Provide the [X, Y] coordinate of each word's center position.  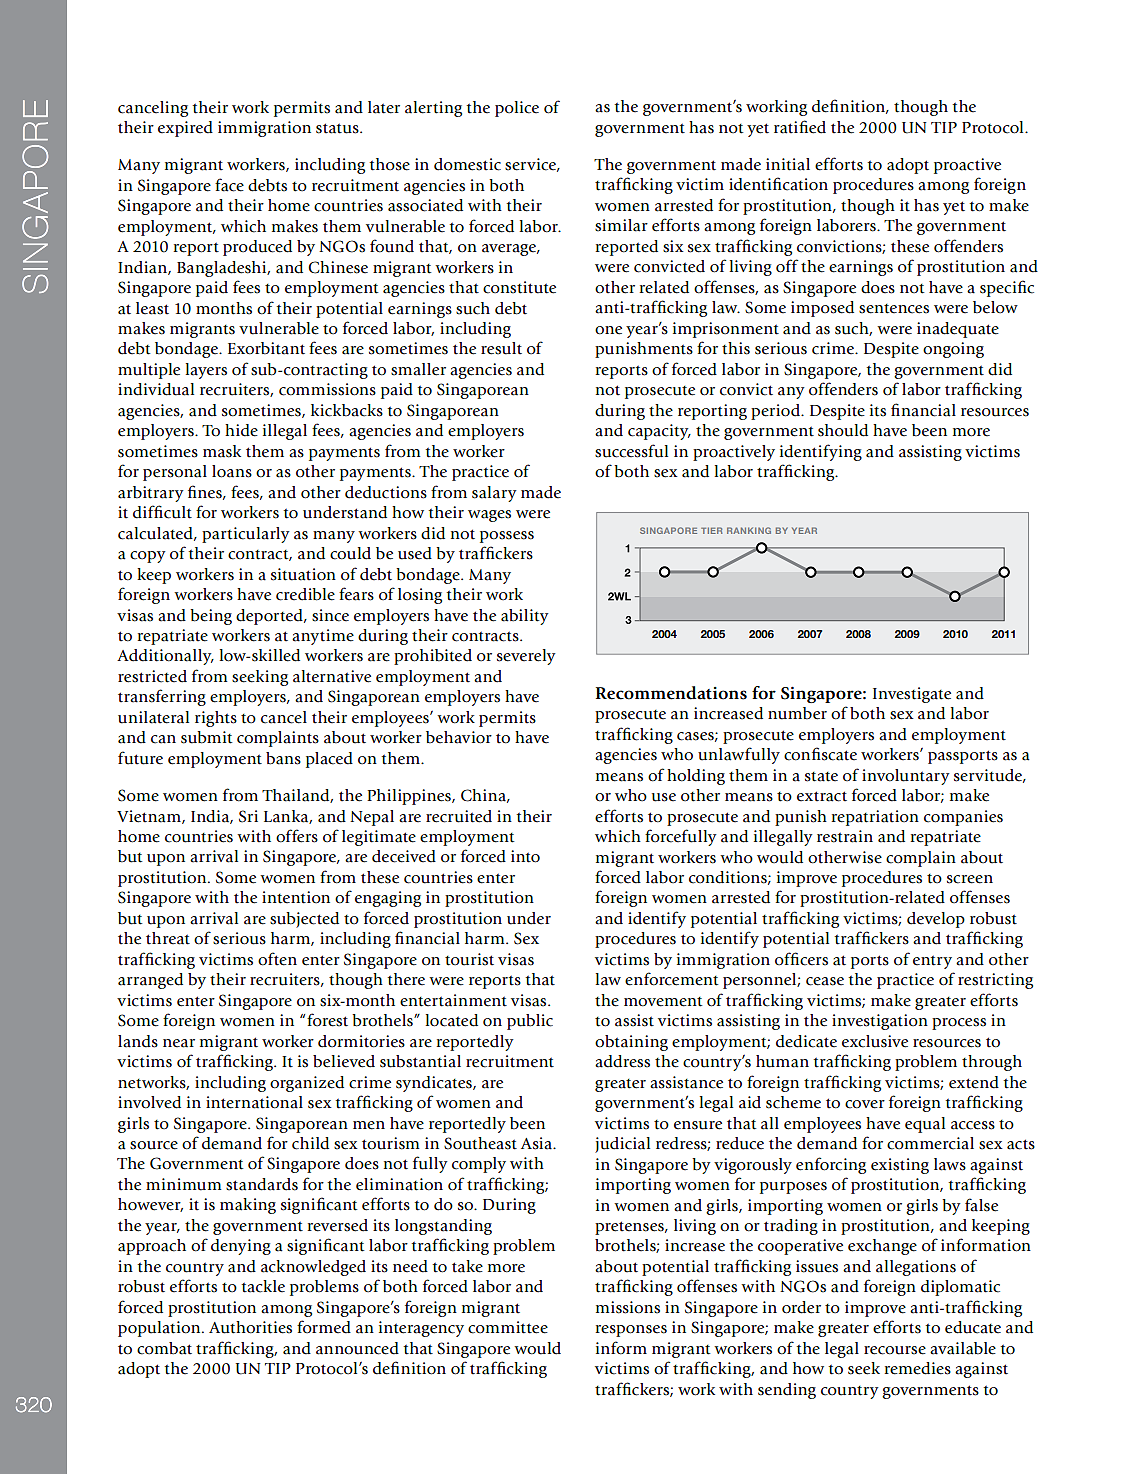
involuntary [906, 777]
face [229, 185]
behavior [459, 737]
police [517, 109]
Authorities [250, 1327]
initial [788, 164]
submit [207, 737]
